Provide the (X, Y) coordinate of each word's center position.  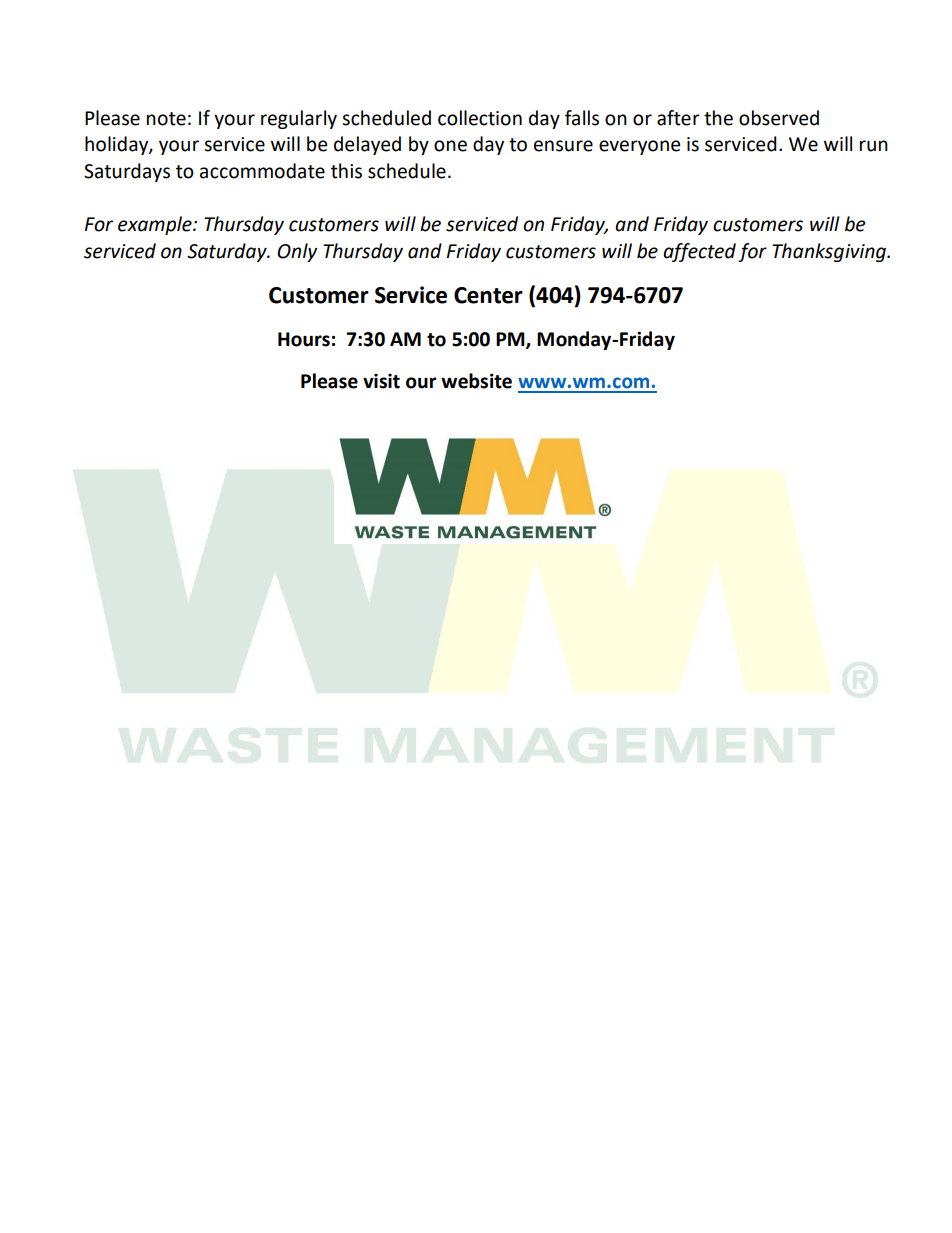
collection (480, 118)
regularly (299, 119)
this (346, 171)
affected (699, 252)
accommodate (262, 171)
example (156, 225)
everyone (639, 147)
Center (488, 295)
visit (381, 381)
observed (779, 118)
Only (297, 252)
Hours (304, 339)
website (476, 381)
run (874, 146)
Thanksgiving (830, 252)
